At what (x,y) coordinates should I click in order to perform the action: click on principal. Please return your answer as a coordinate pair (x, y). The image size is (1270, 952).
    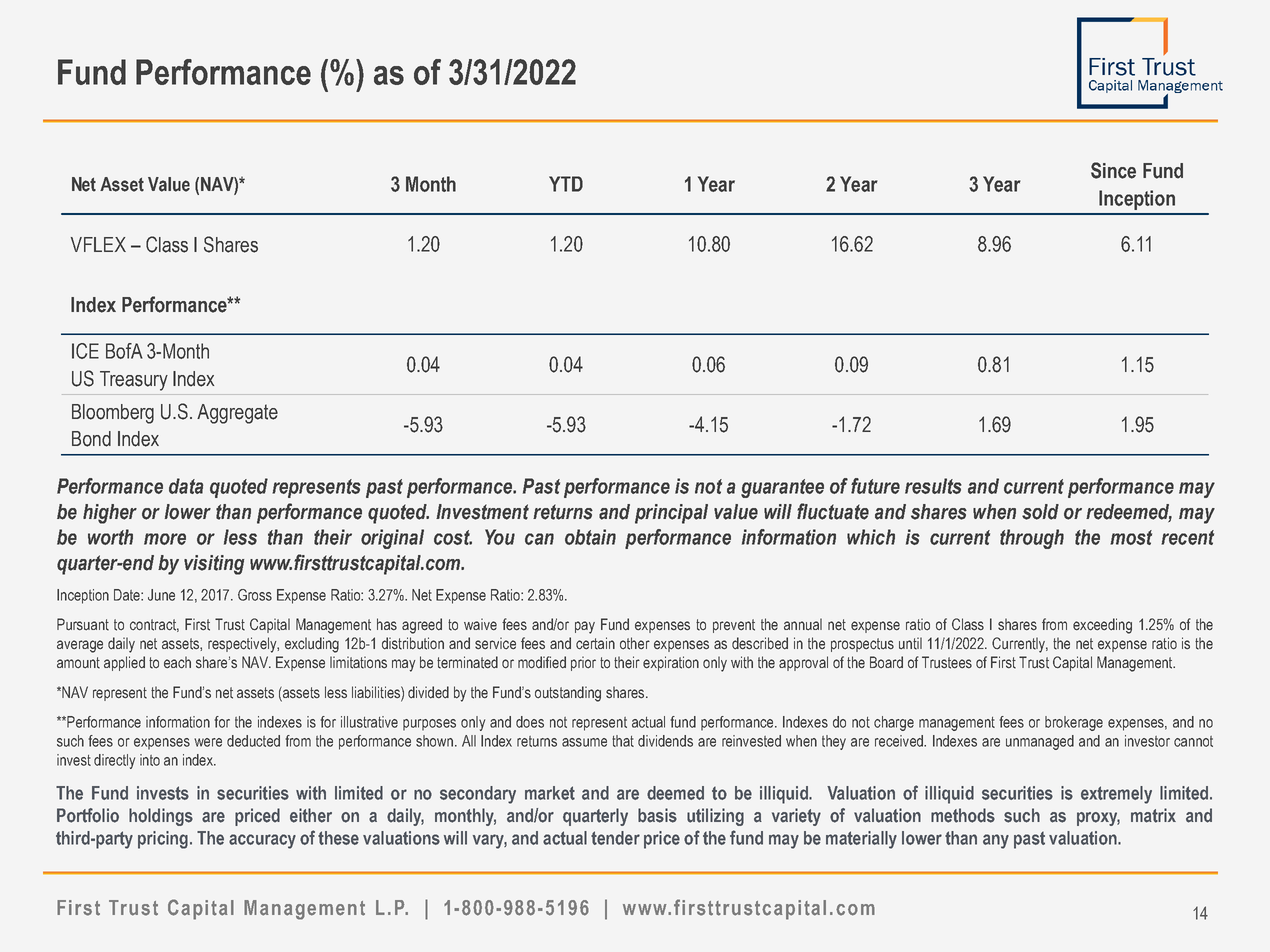
    Looking at the image, I should click on (671, 514).
